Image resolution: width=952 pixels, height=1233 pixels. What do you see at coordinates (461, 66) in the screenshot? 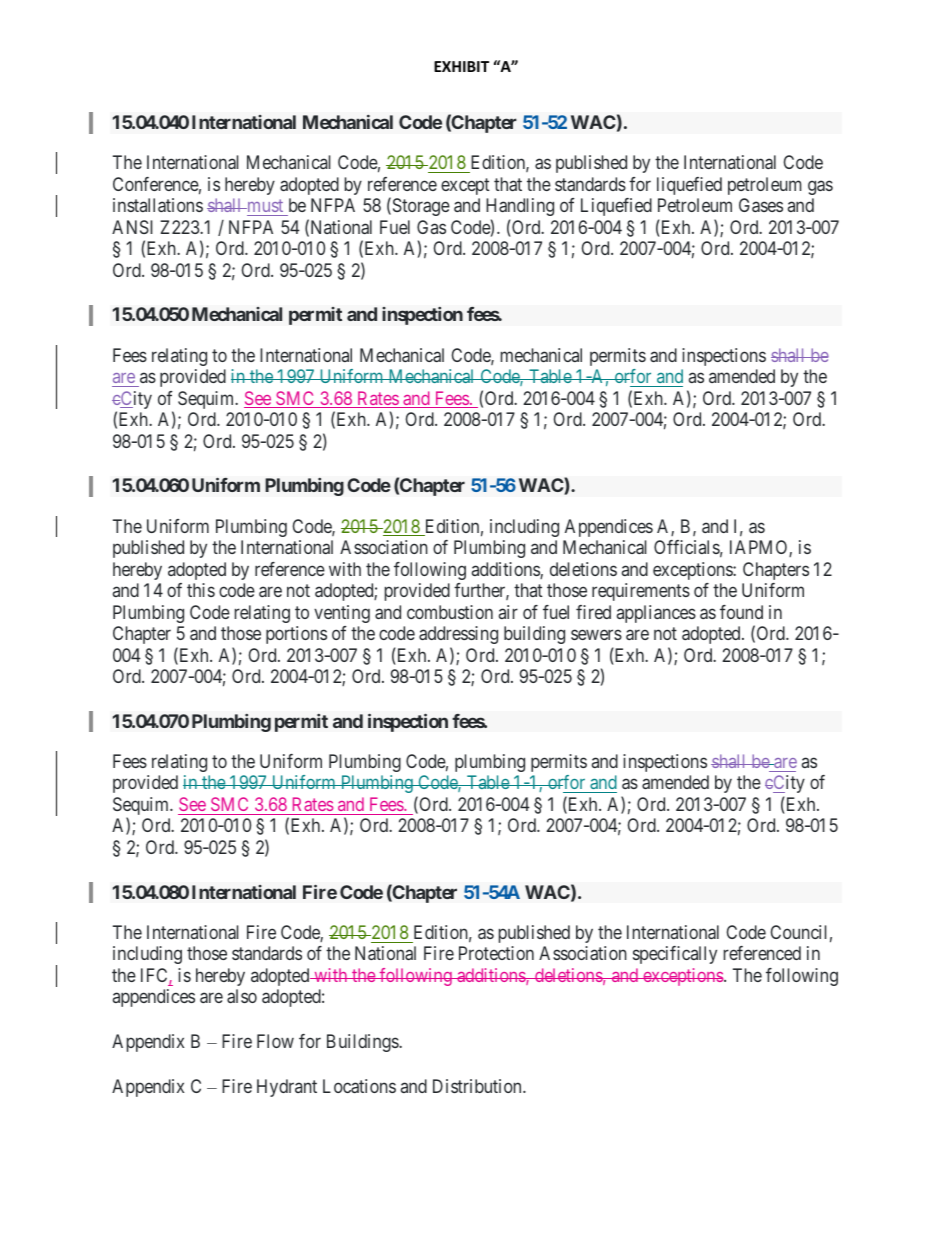
I see `EXHIBIT` at bounding box center [461, 66].
